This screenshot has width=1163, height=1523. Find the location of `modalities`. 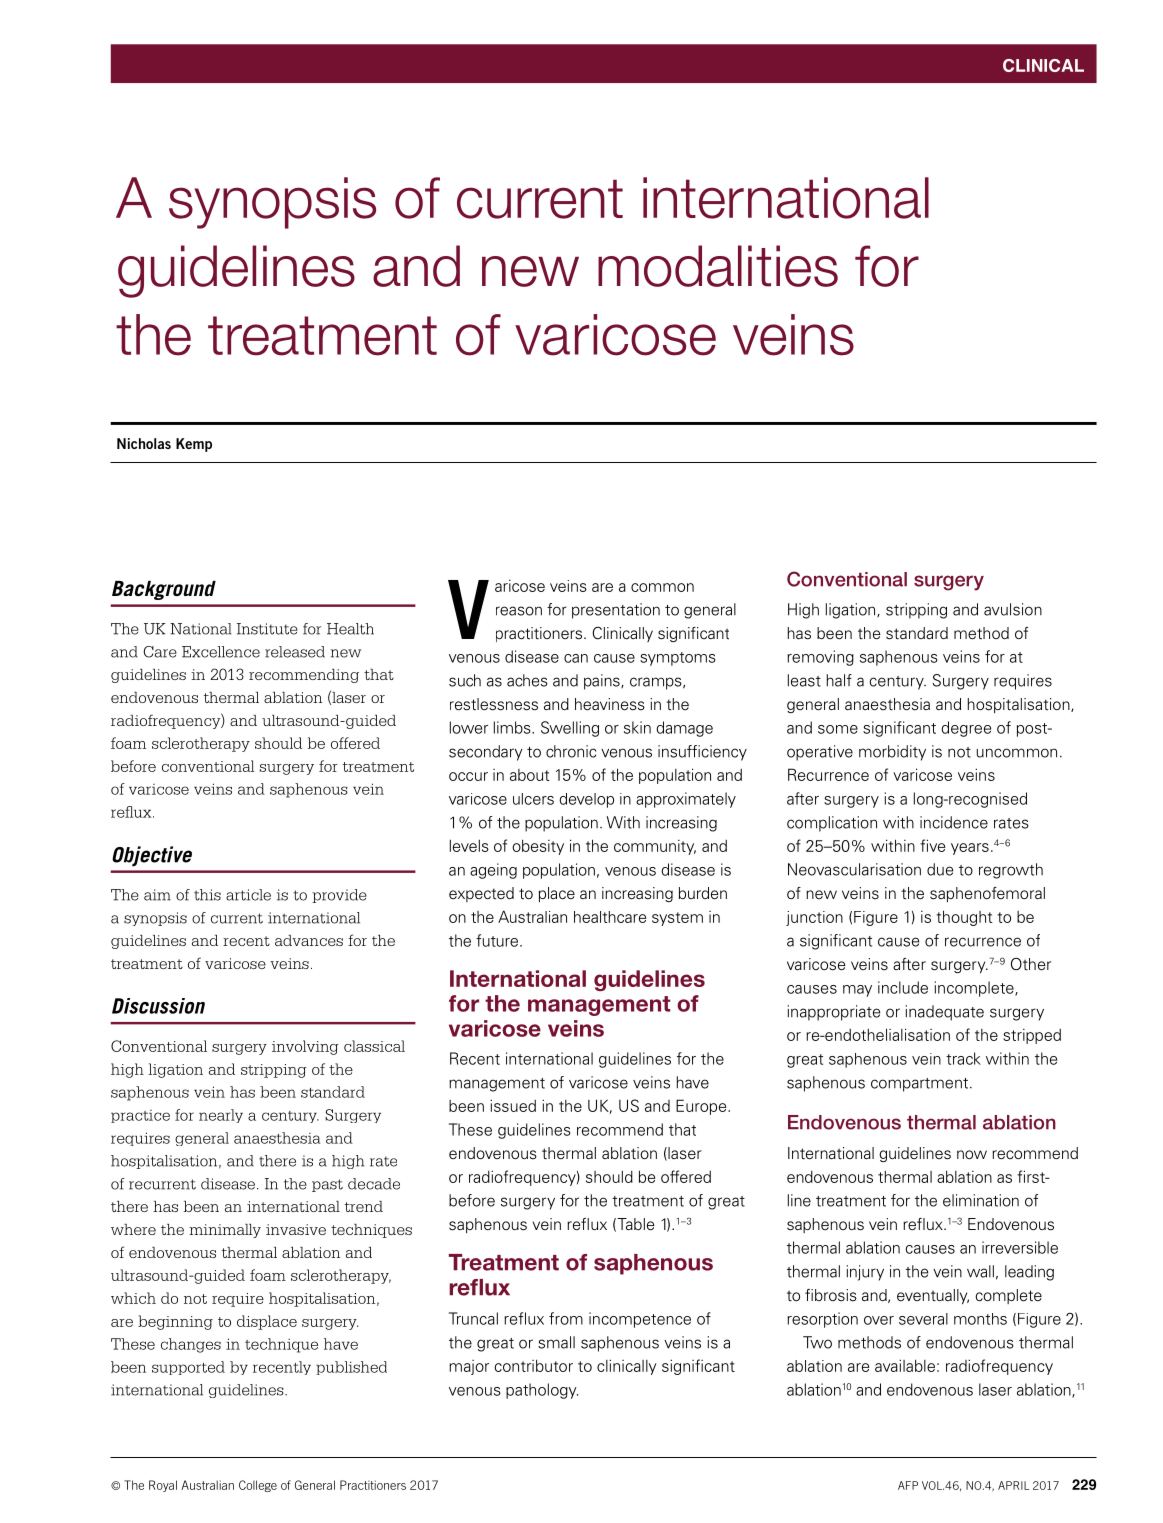

modalities is located at coordinates (718, 266).
